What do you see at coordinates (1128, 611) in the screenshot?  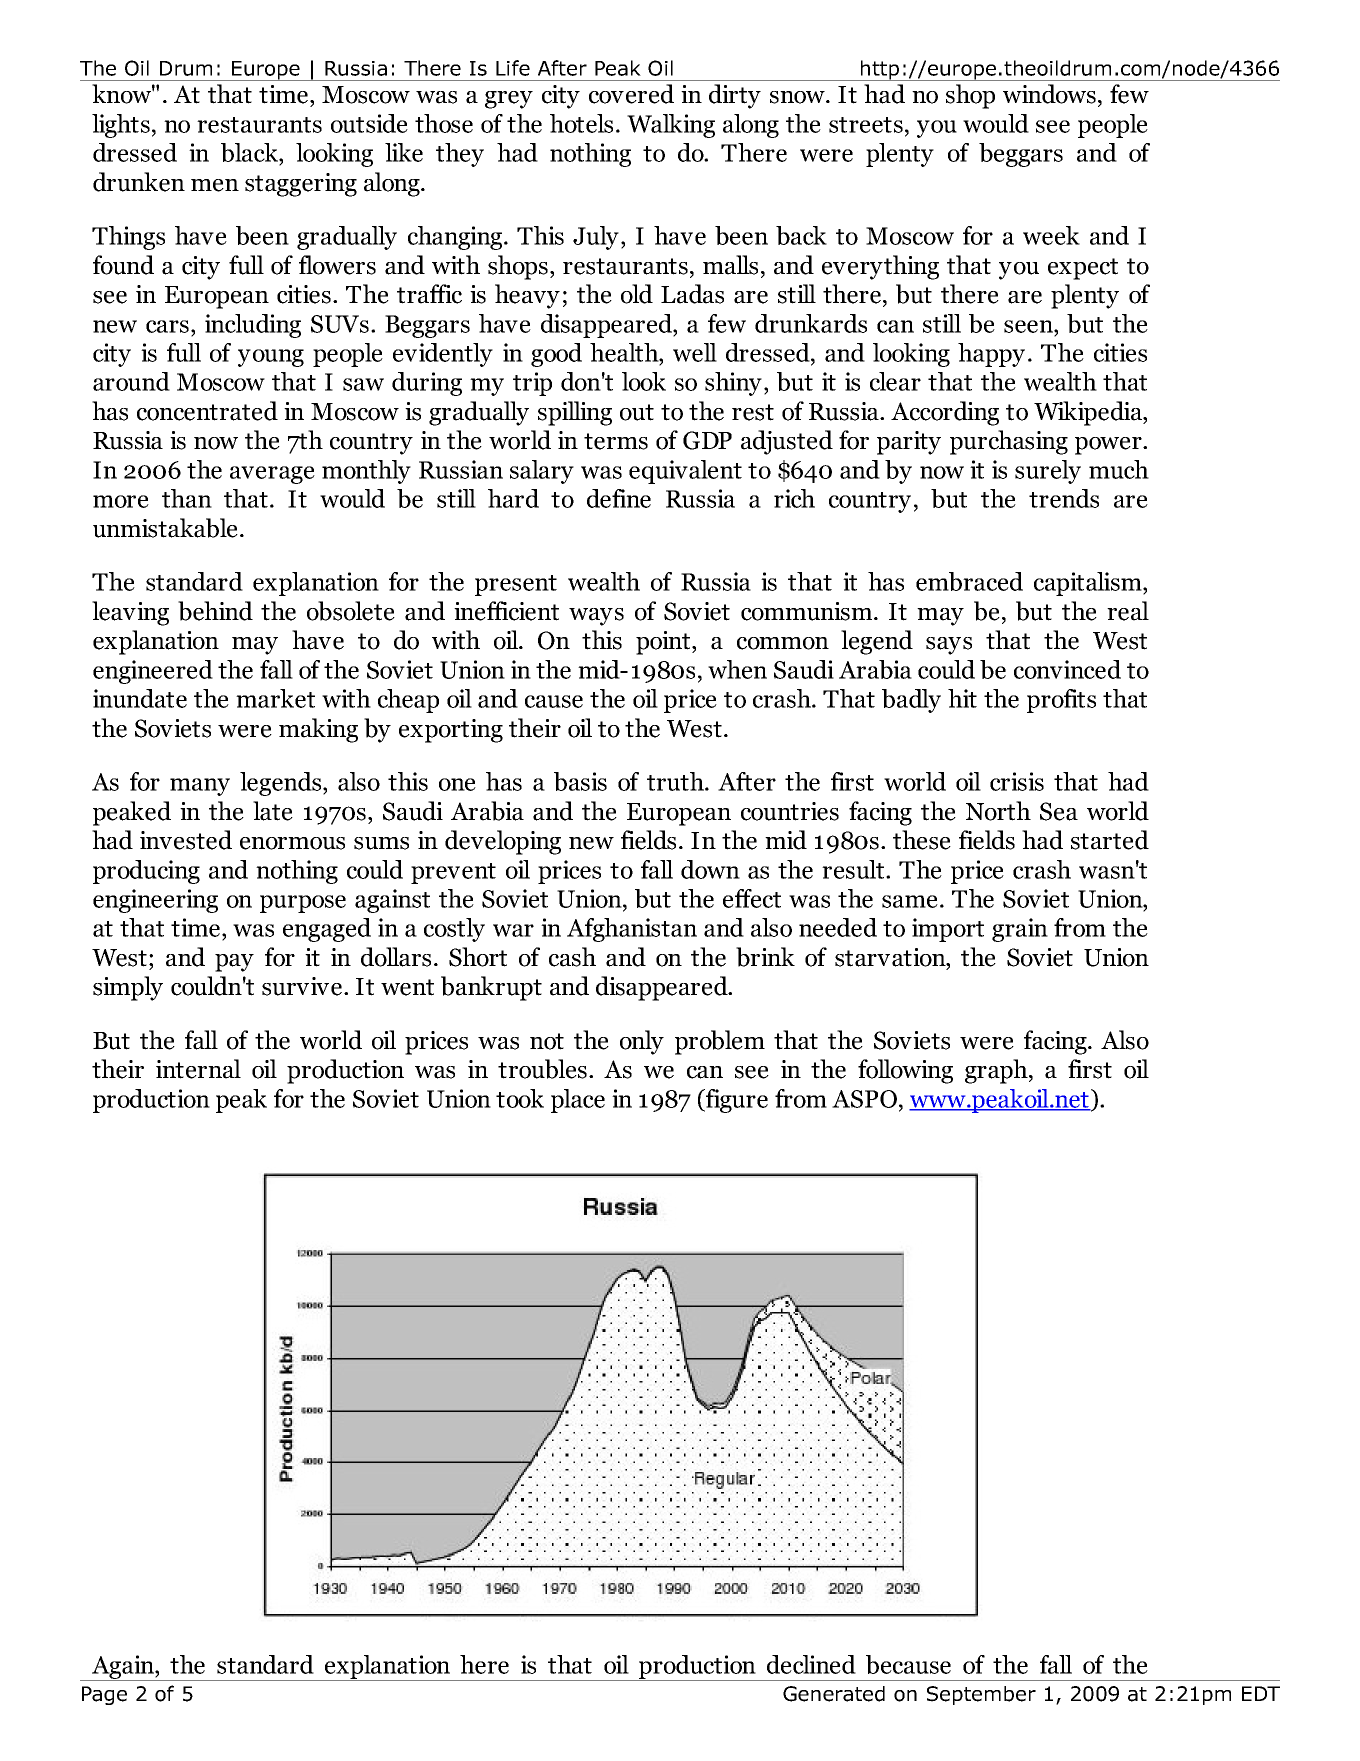 I see `real` at bounding box center [1128, 611].
